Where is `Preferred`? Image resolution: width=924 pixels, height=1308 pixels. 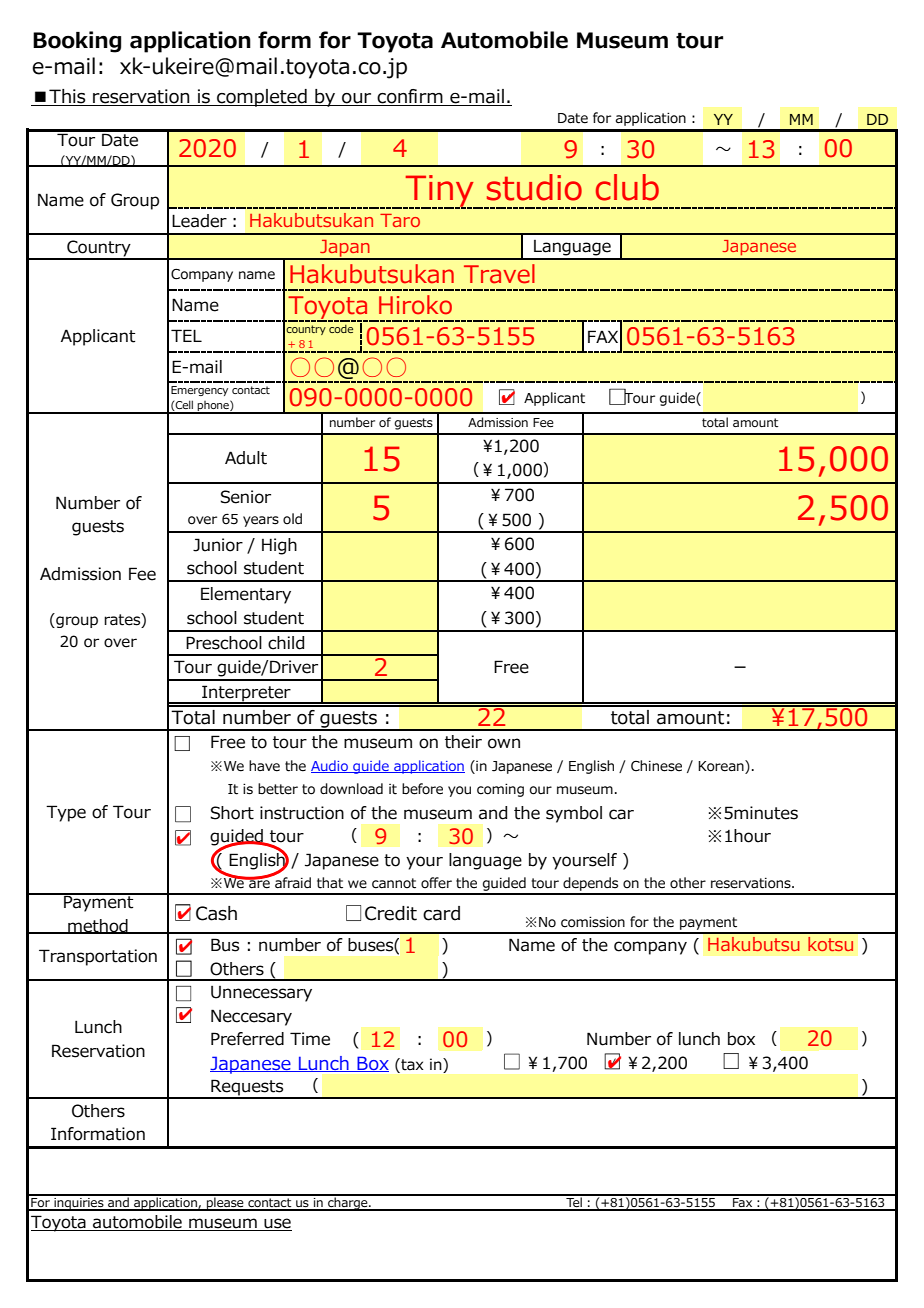
Preferred is located at coordinates (247, 1039).
